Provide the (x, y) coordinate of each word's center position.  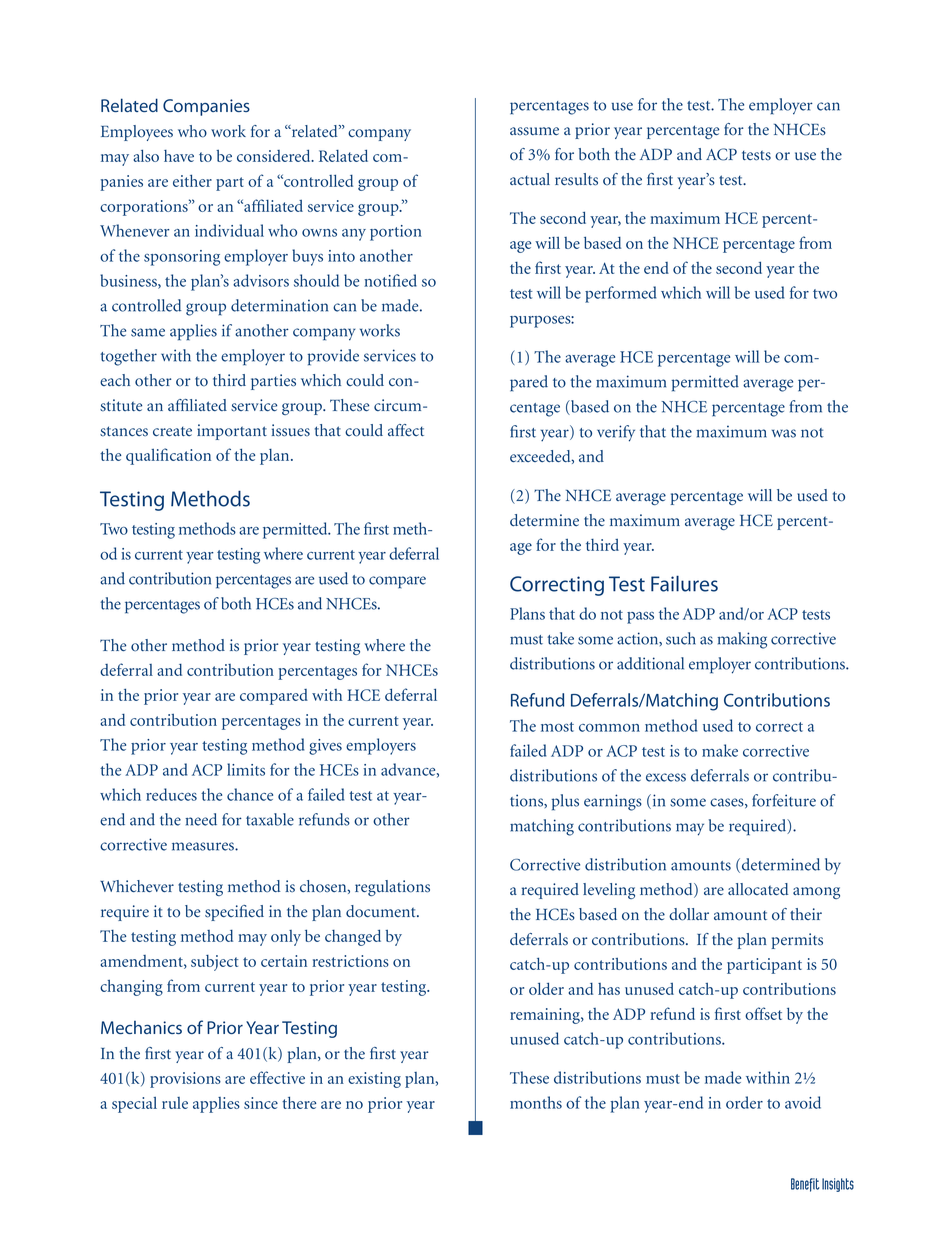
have (179, 156)
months (536, 1102)
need (201, 819)
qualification (168, 456)
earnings (613, 802)
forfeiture (784, 800)
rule (175, 1103)
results (576, 179)
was (784, 433)
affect (406, 430)
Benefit (805, 1185)
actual (530, 179)
